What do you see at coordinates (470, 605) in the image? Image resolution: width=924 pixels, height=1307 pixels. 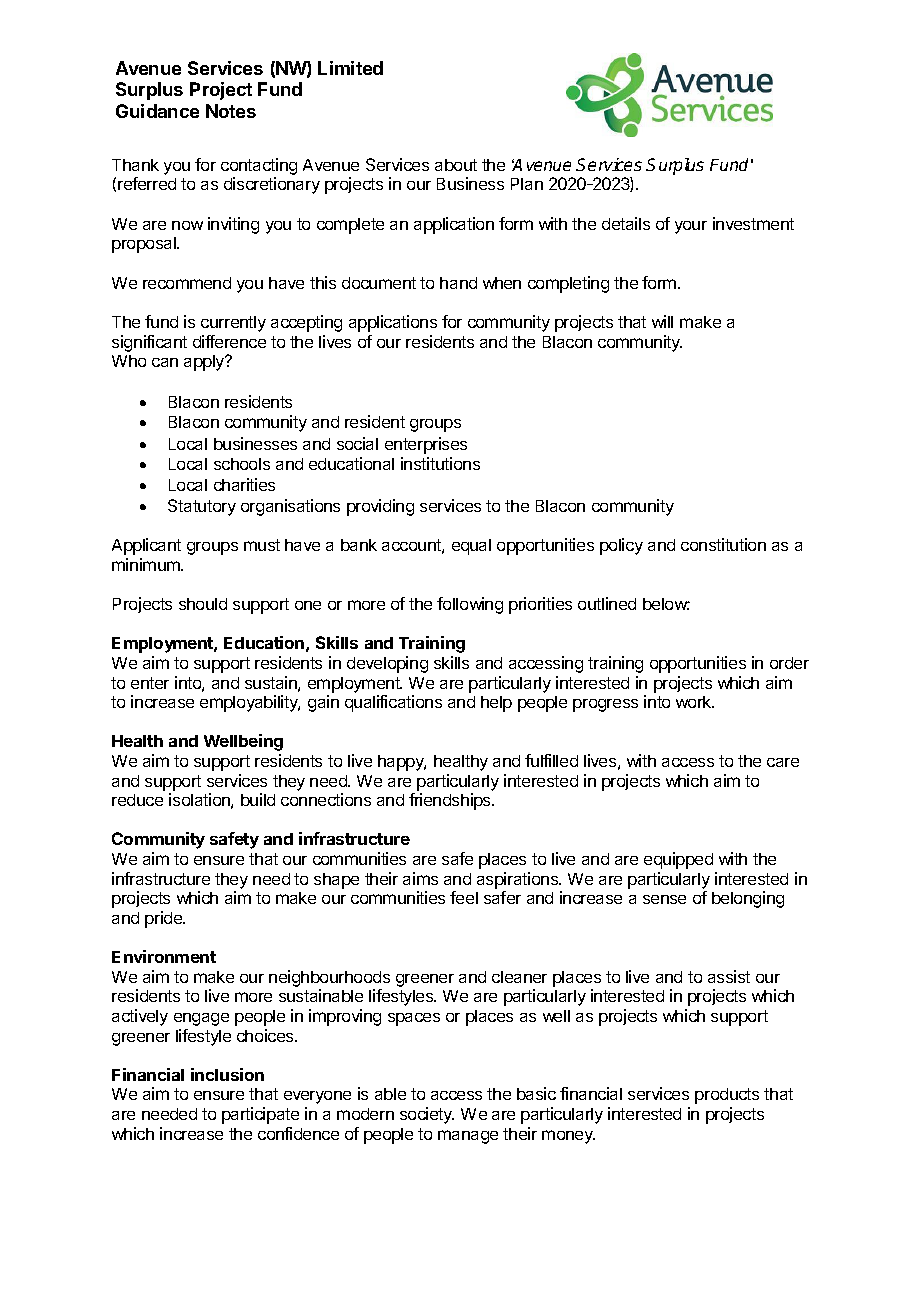 I see `following` at bounding box center [470, 605].
